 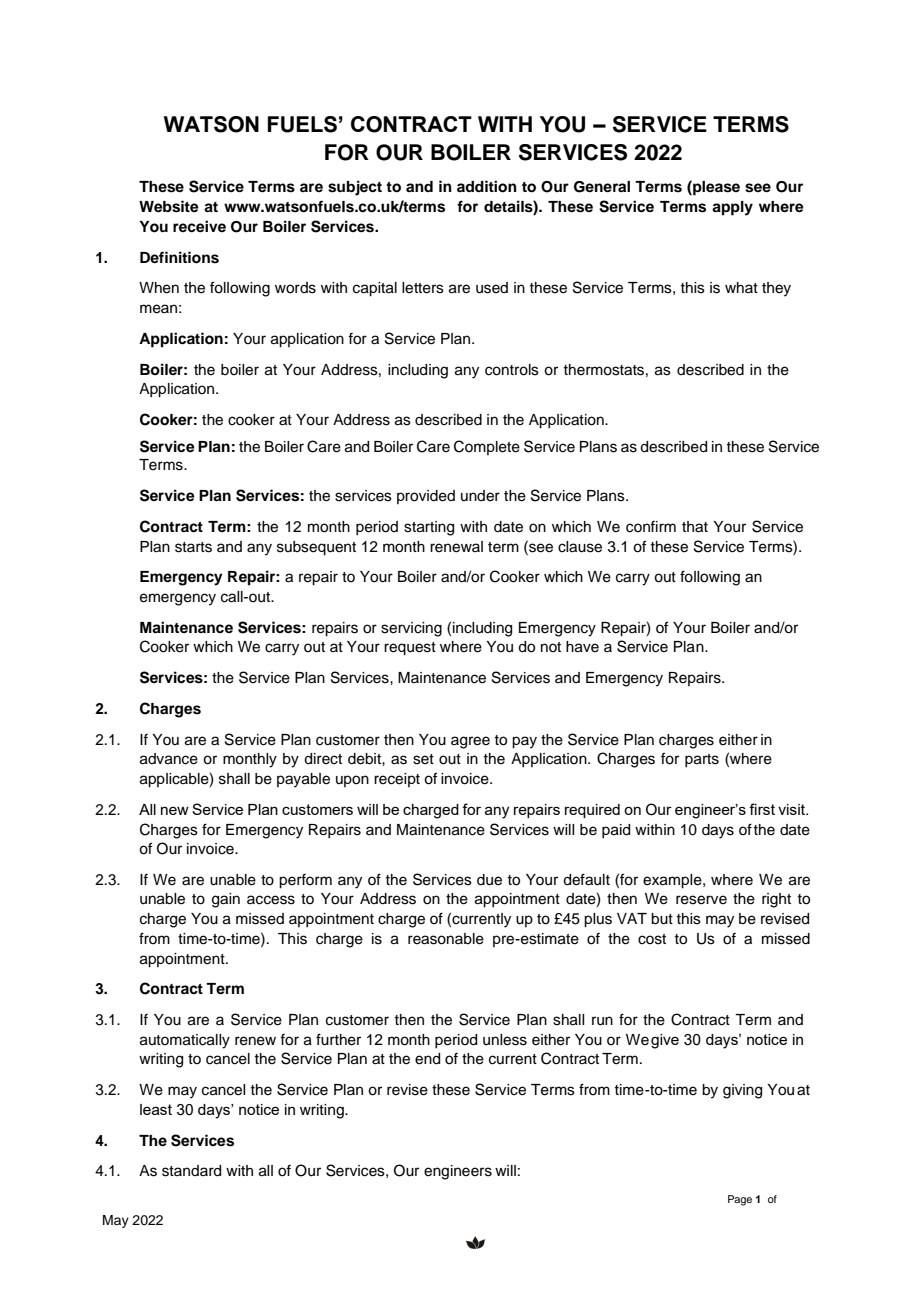 I want to click on apply, so click(x=732, y=208).
